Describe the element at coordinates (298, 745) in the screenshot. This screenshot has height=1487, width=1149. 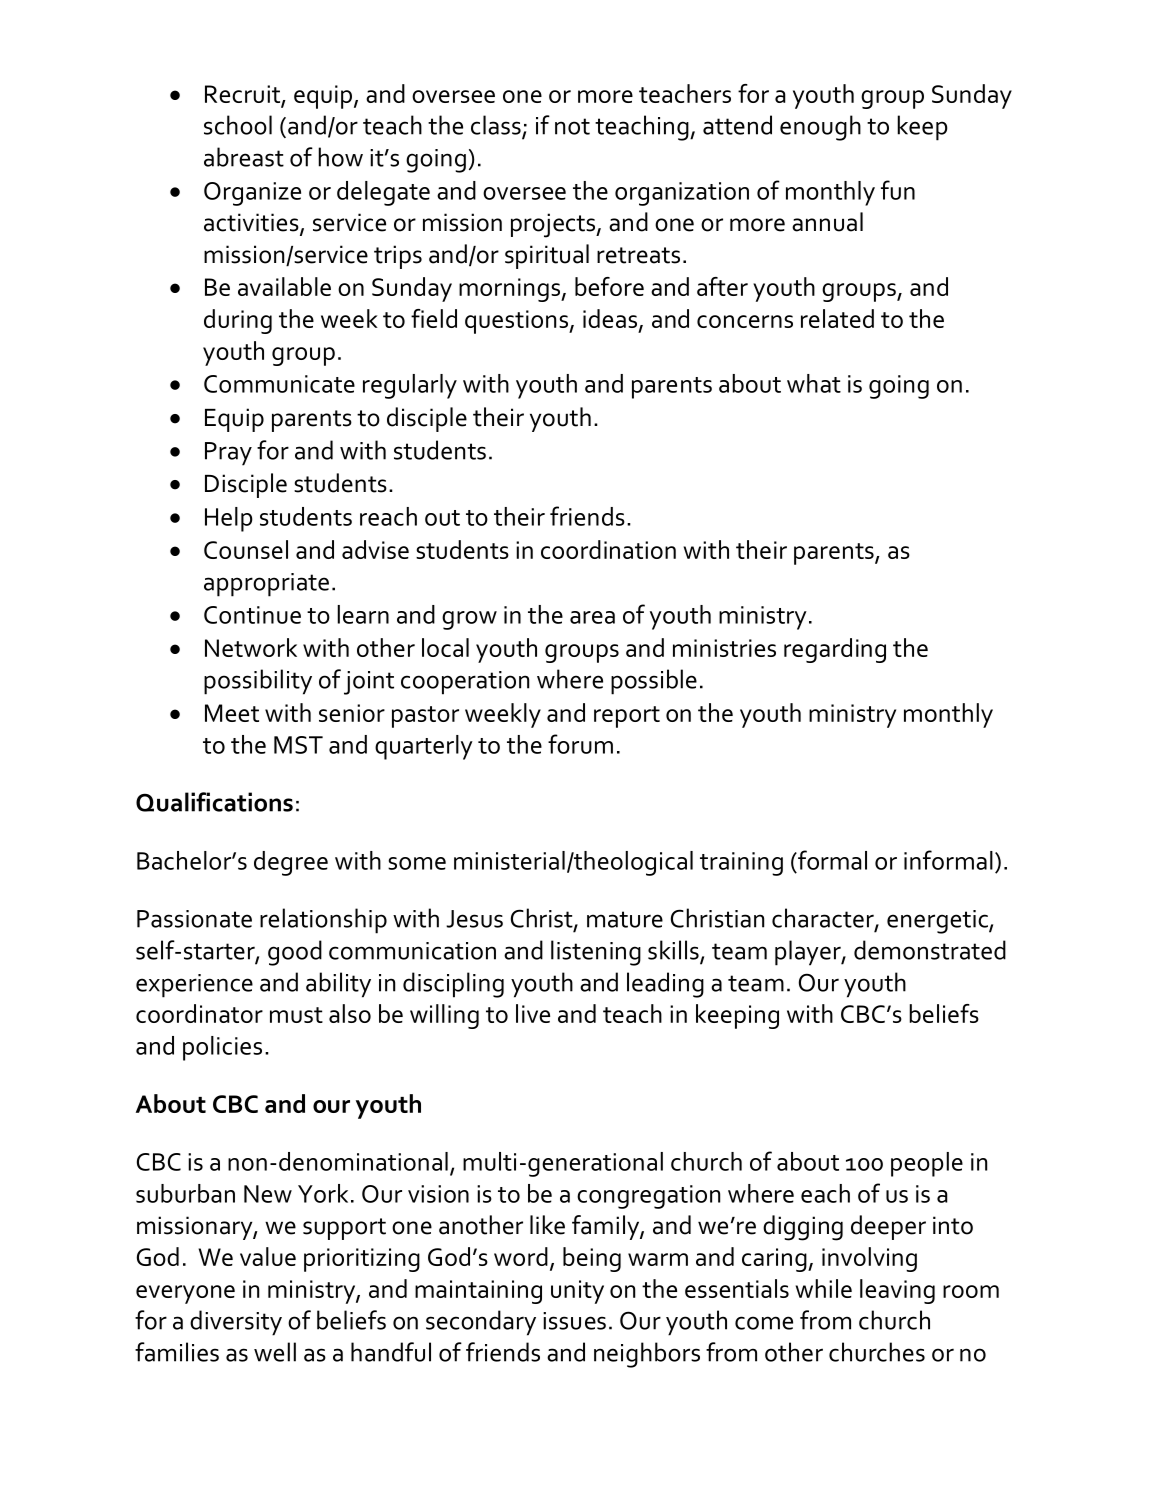
I see `MST` at that location.
